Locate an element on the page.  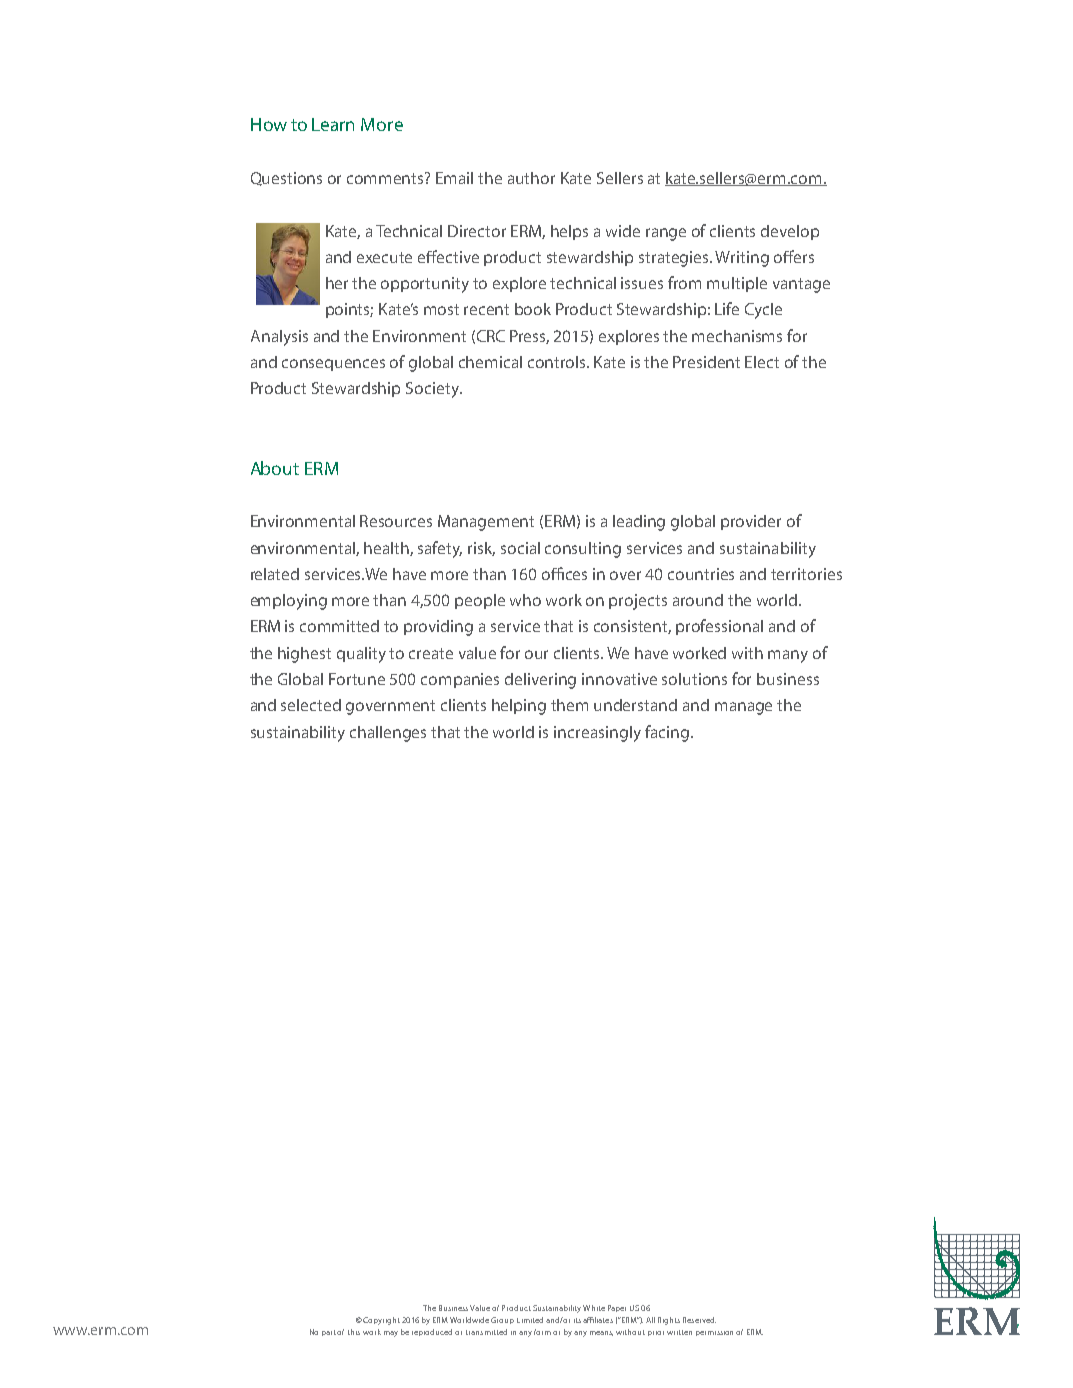
Learn is located at coordinates (333, 124).
